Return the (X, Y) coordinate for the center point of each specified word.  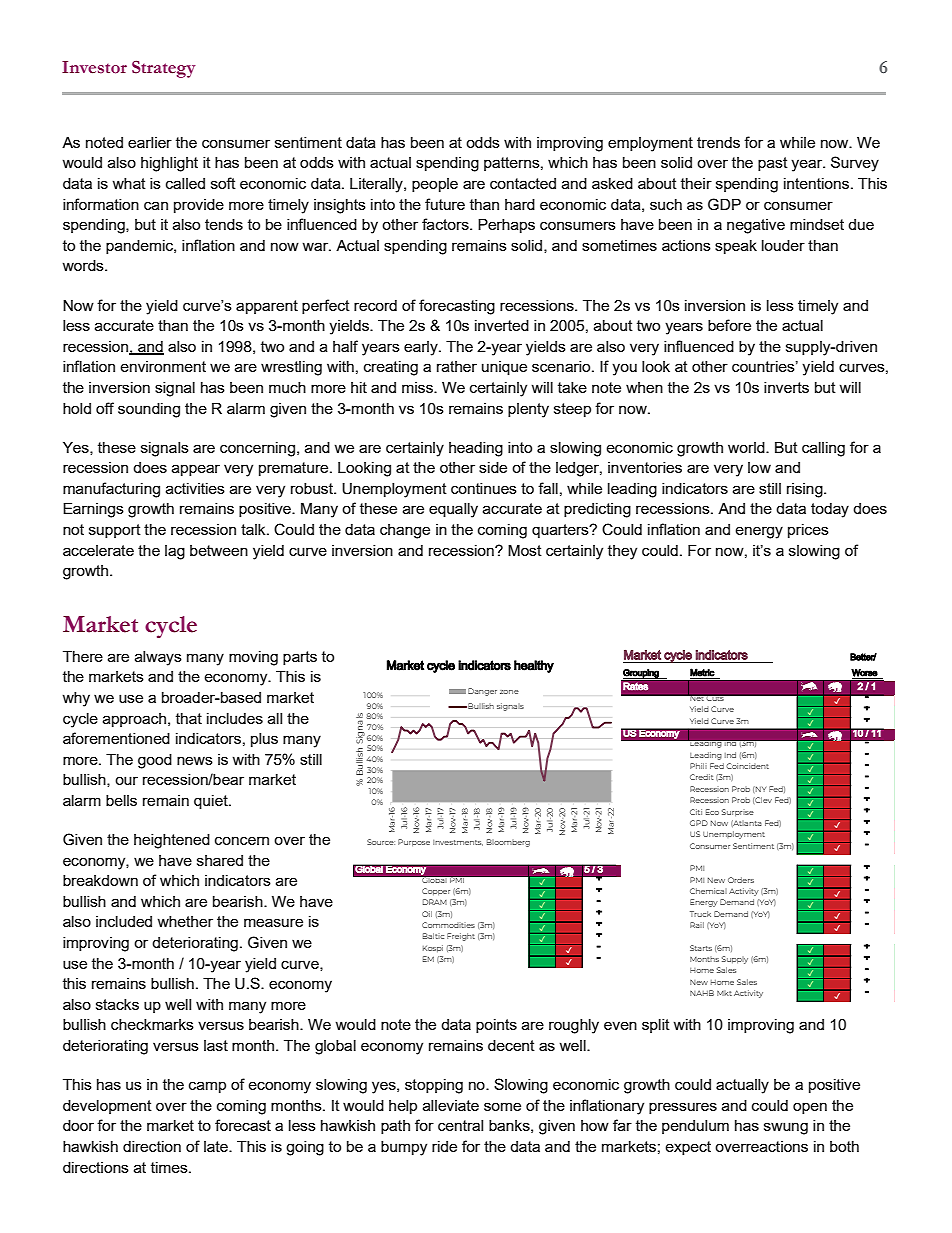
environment (163, 366)
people (435, 185)
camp (207, 1087)
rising (806, 490)
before (729, 325)
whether (185, 921)
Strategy (164, 69)
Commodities (448, 925)
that (189, 718)
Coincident (747, 766)
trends (718, 142)
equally (453, 510)
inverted (502, 325)
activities (195, 488)
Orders (741, 880)
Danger (482, 692)
